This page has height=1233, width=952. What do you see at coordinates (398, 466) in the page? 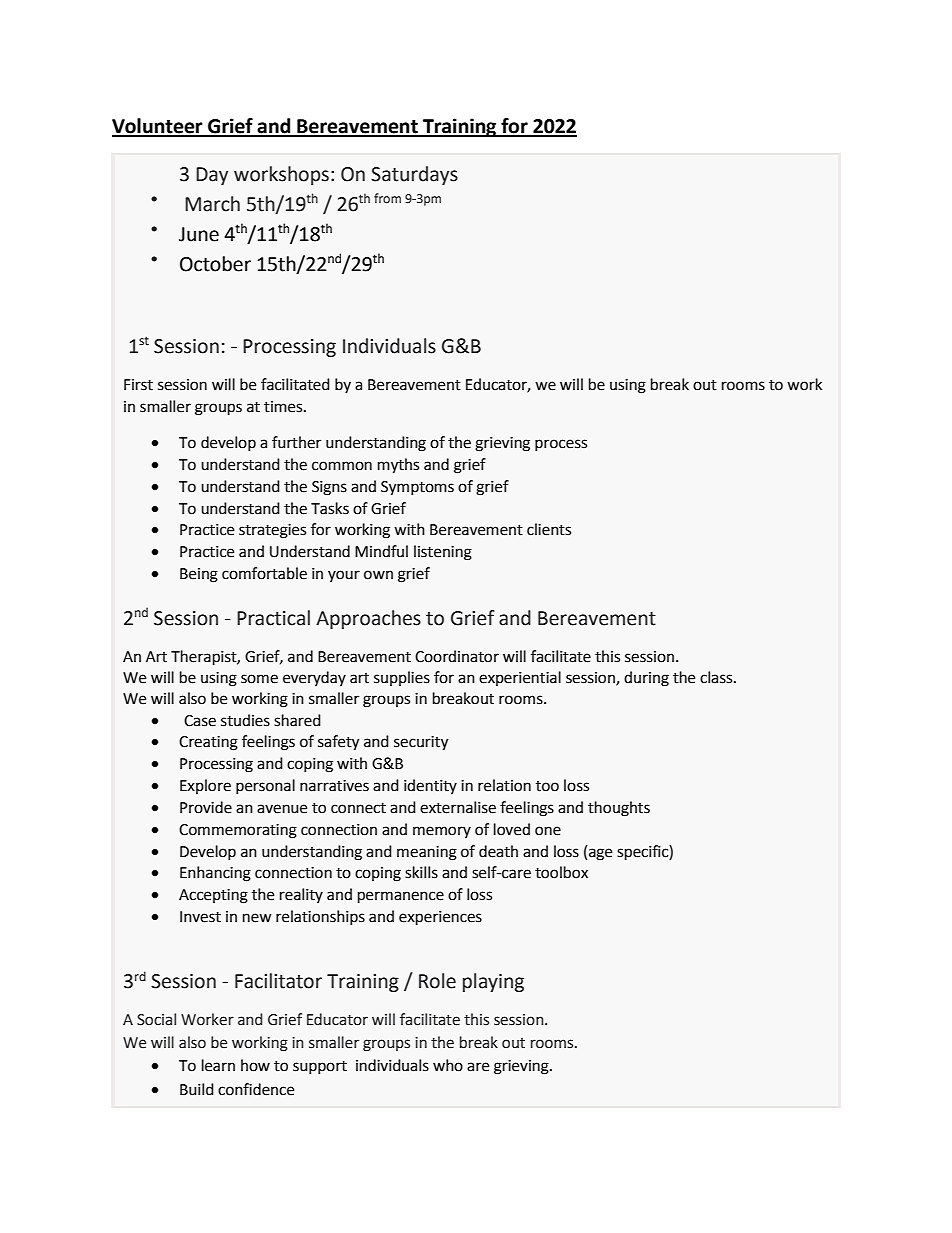
I see `myths` at bounding box center [398, 466].
